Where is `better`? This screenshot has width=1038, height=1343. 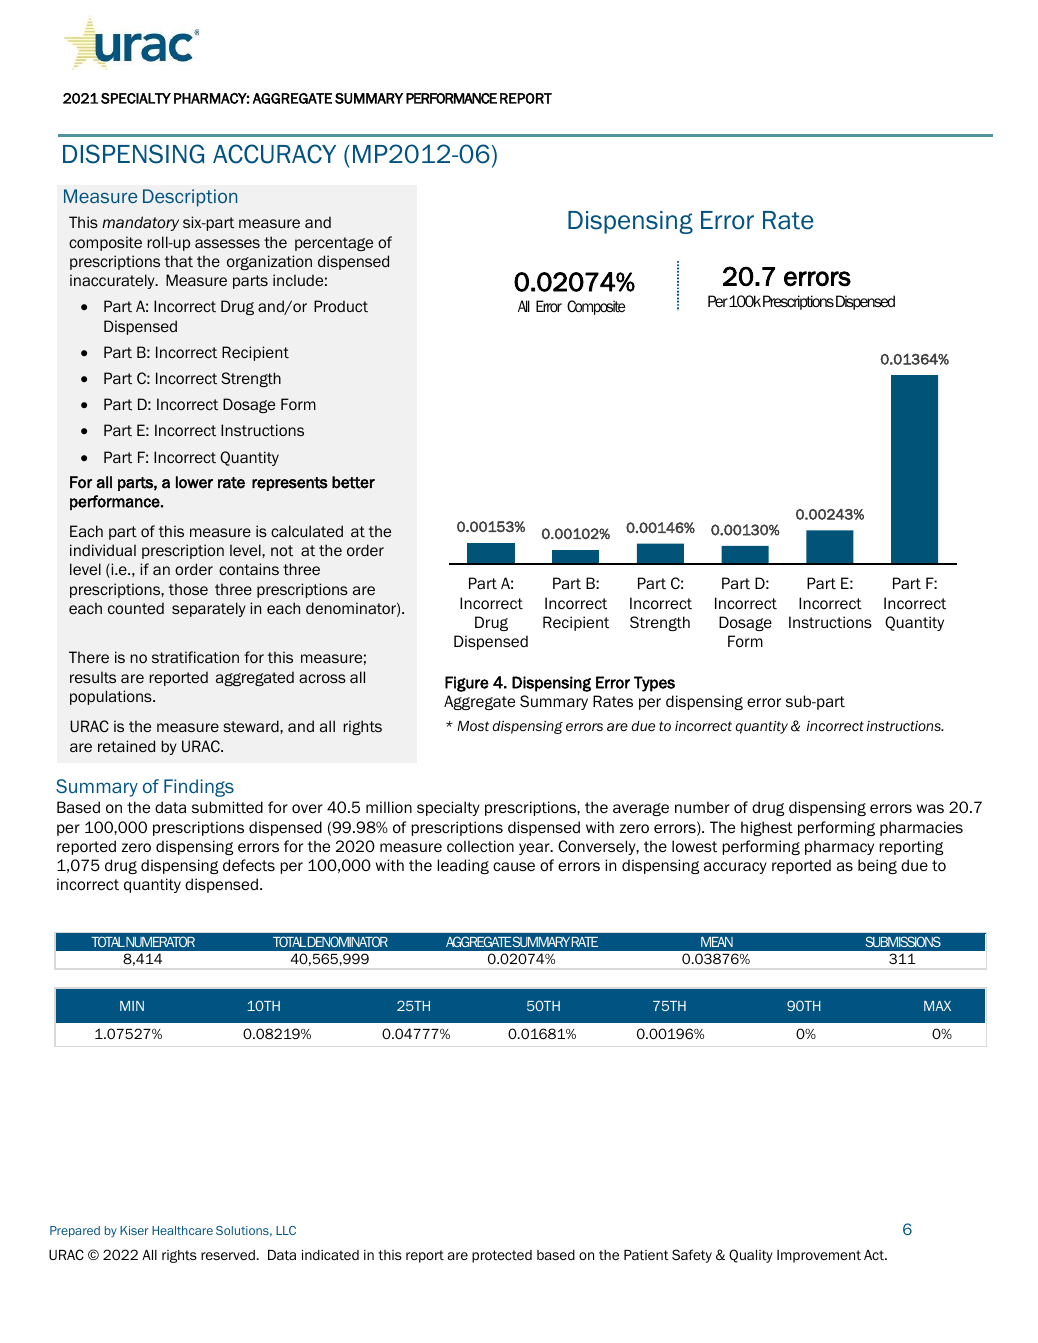 better is located at coordinates (353, 482).
